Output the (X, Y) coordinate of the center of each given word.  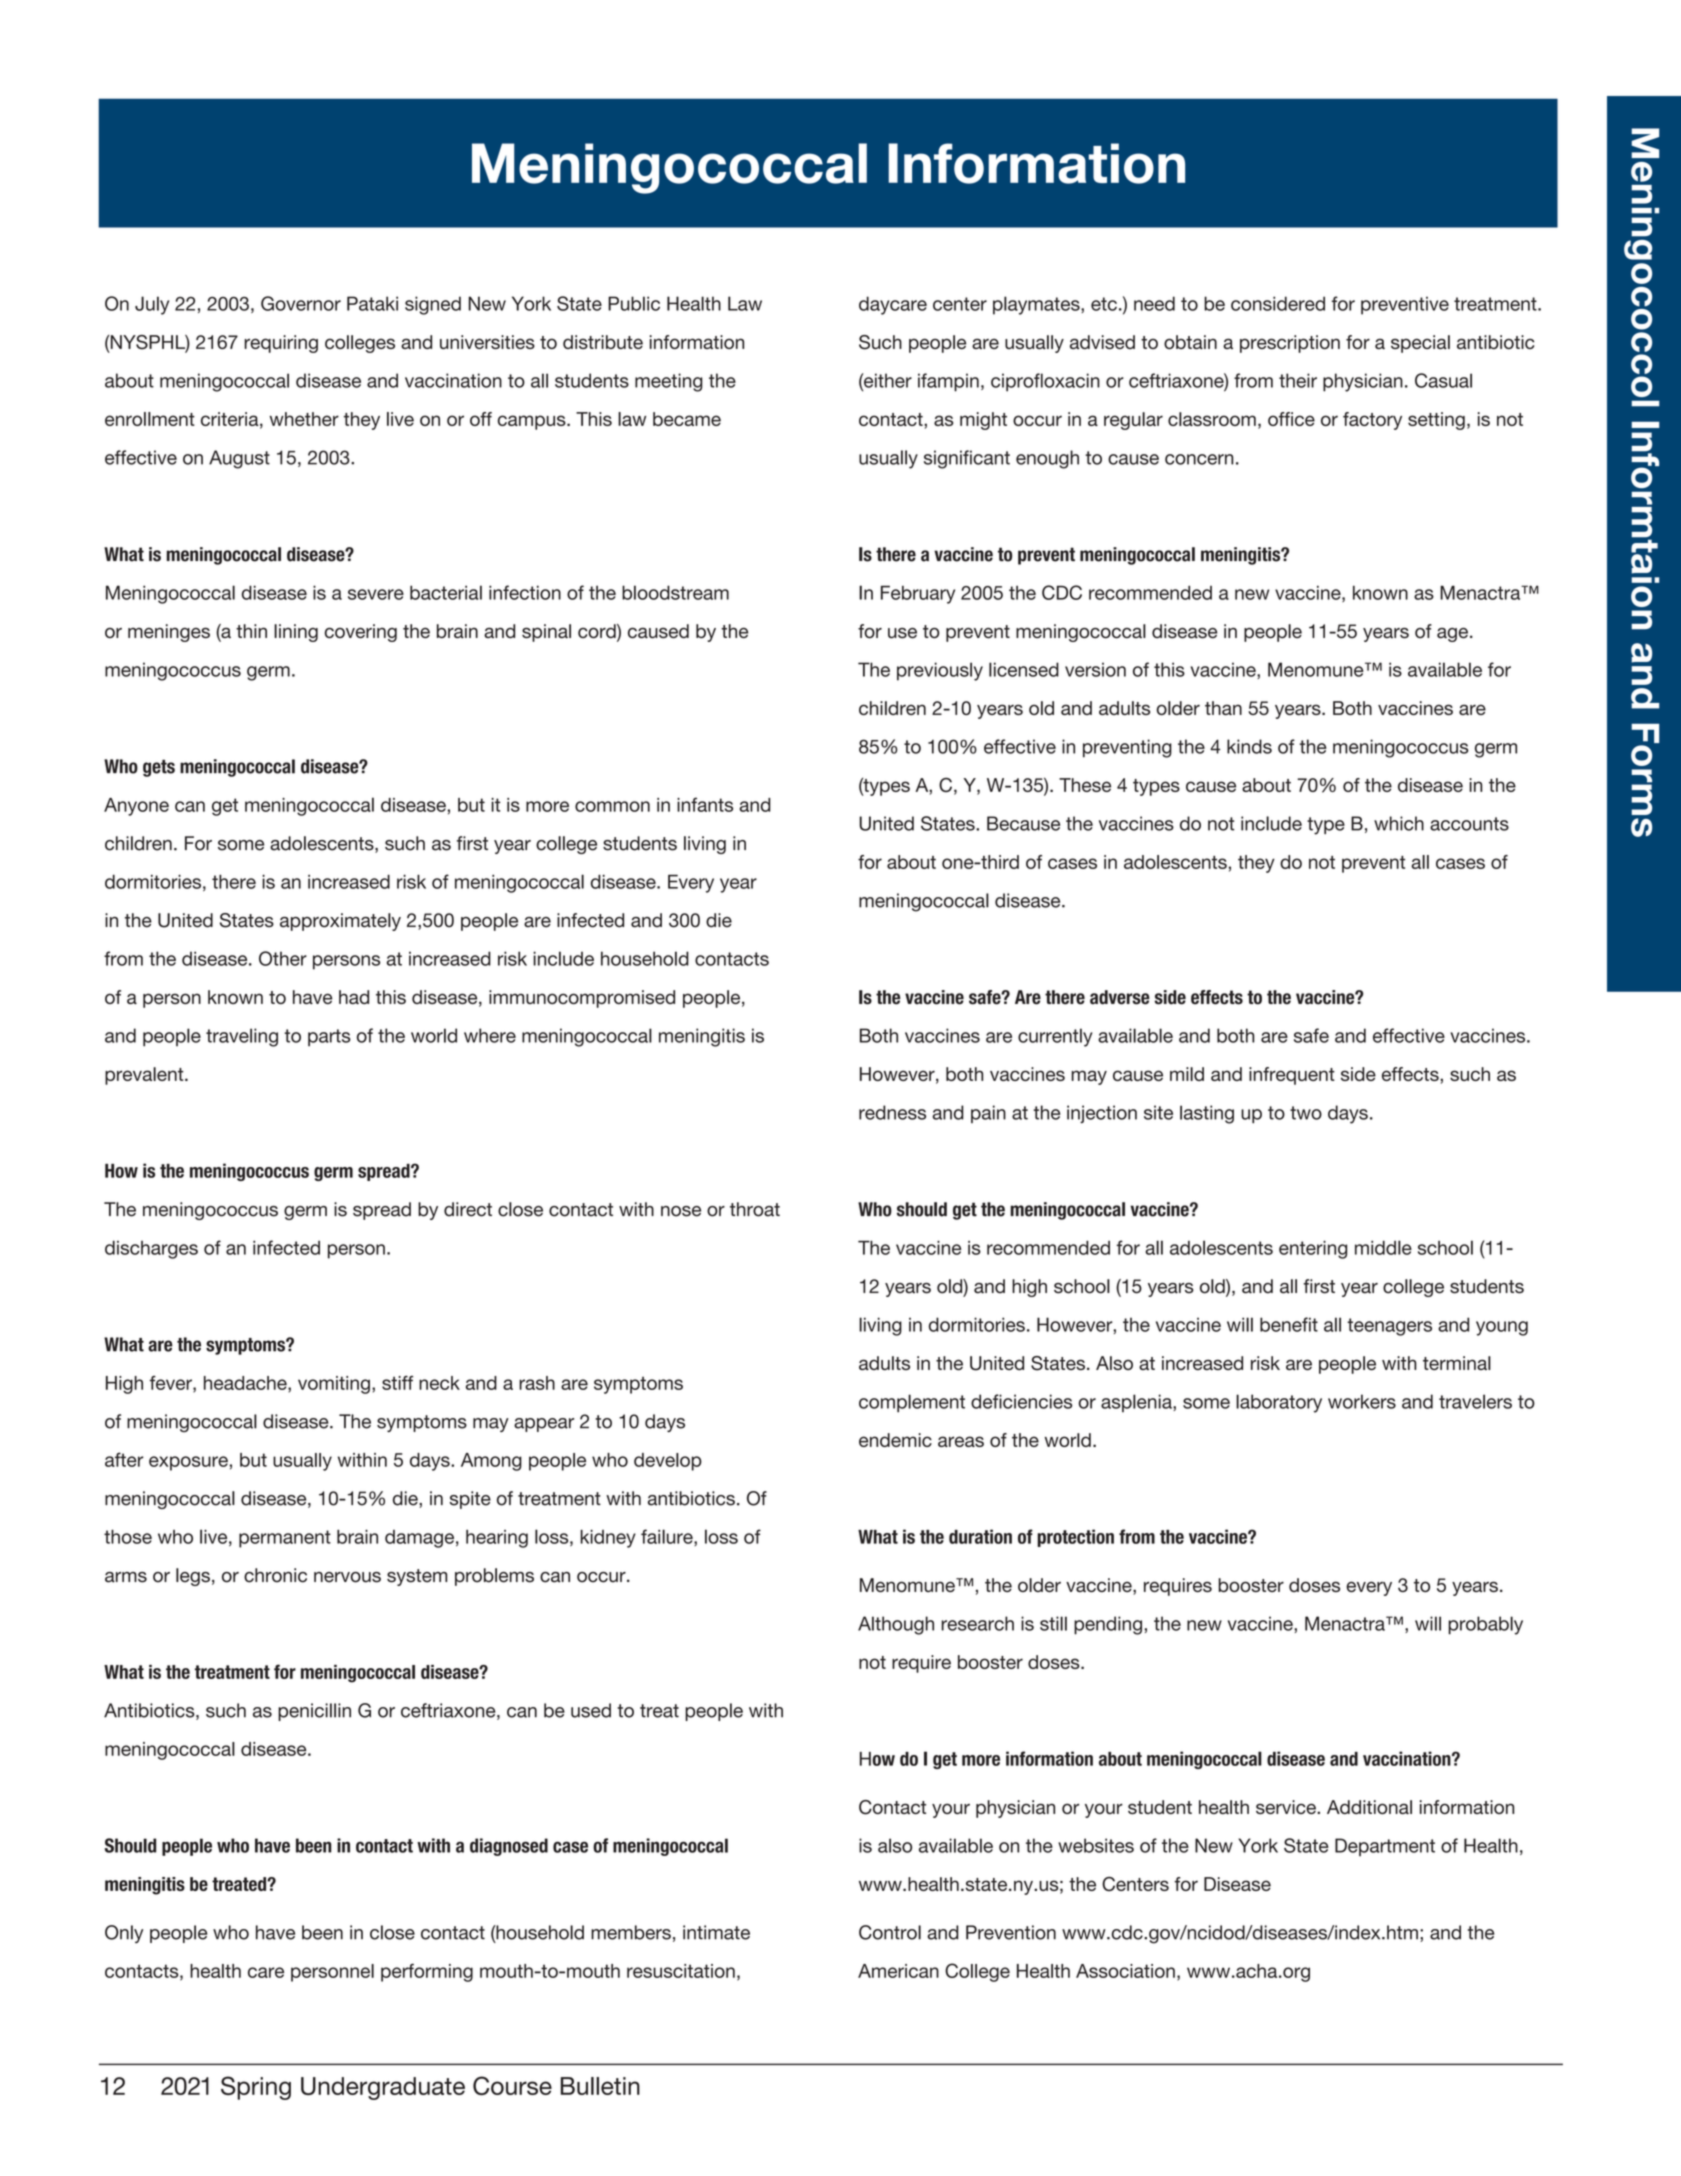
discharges (151, 1249)
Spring (256, 2088)
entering (1313, 1250)
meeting (669, 382)
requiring (281, 344)
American (898, 1971)
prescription (1290, 344)
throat (755, 1209)
